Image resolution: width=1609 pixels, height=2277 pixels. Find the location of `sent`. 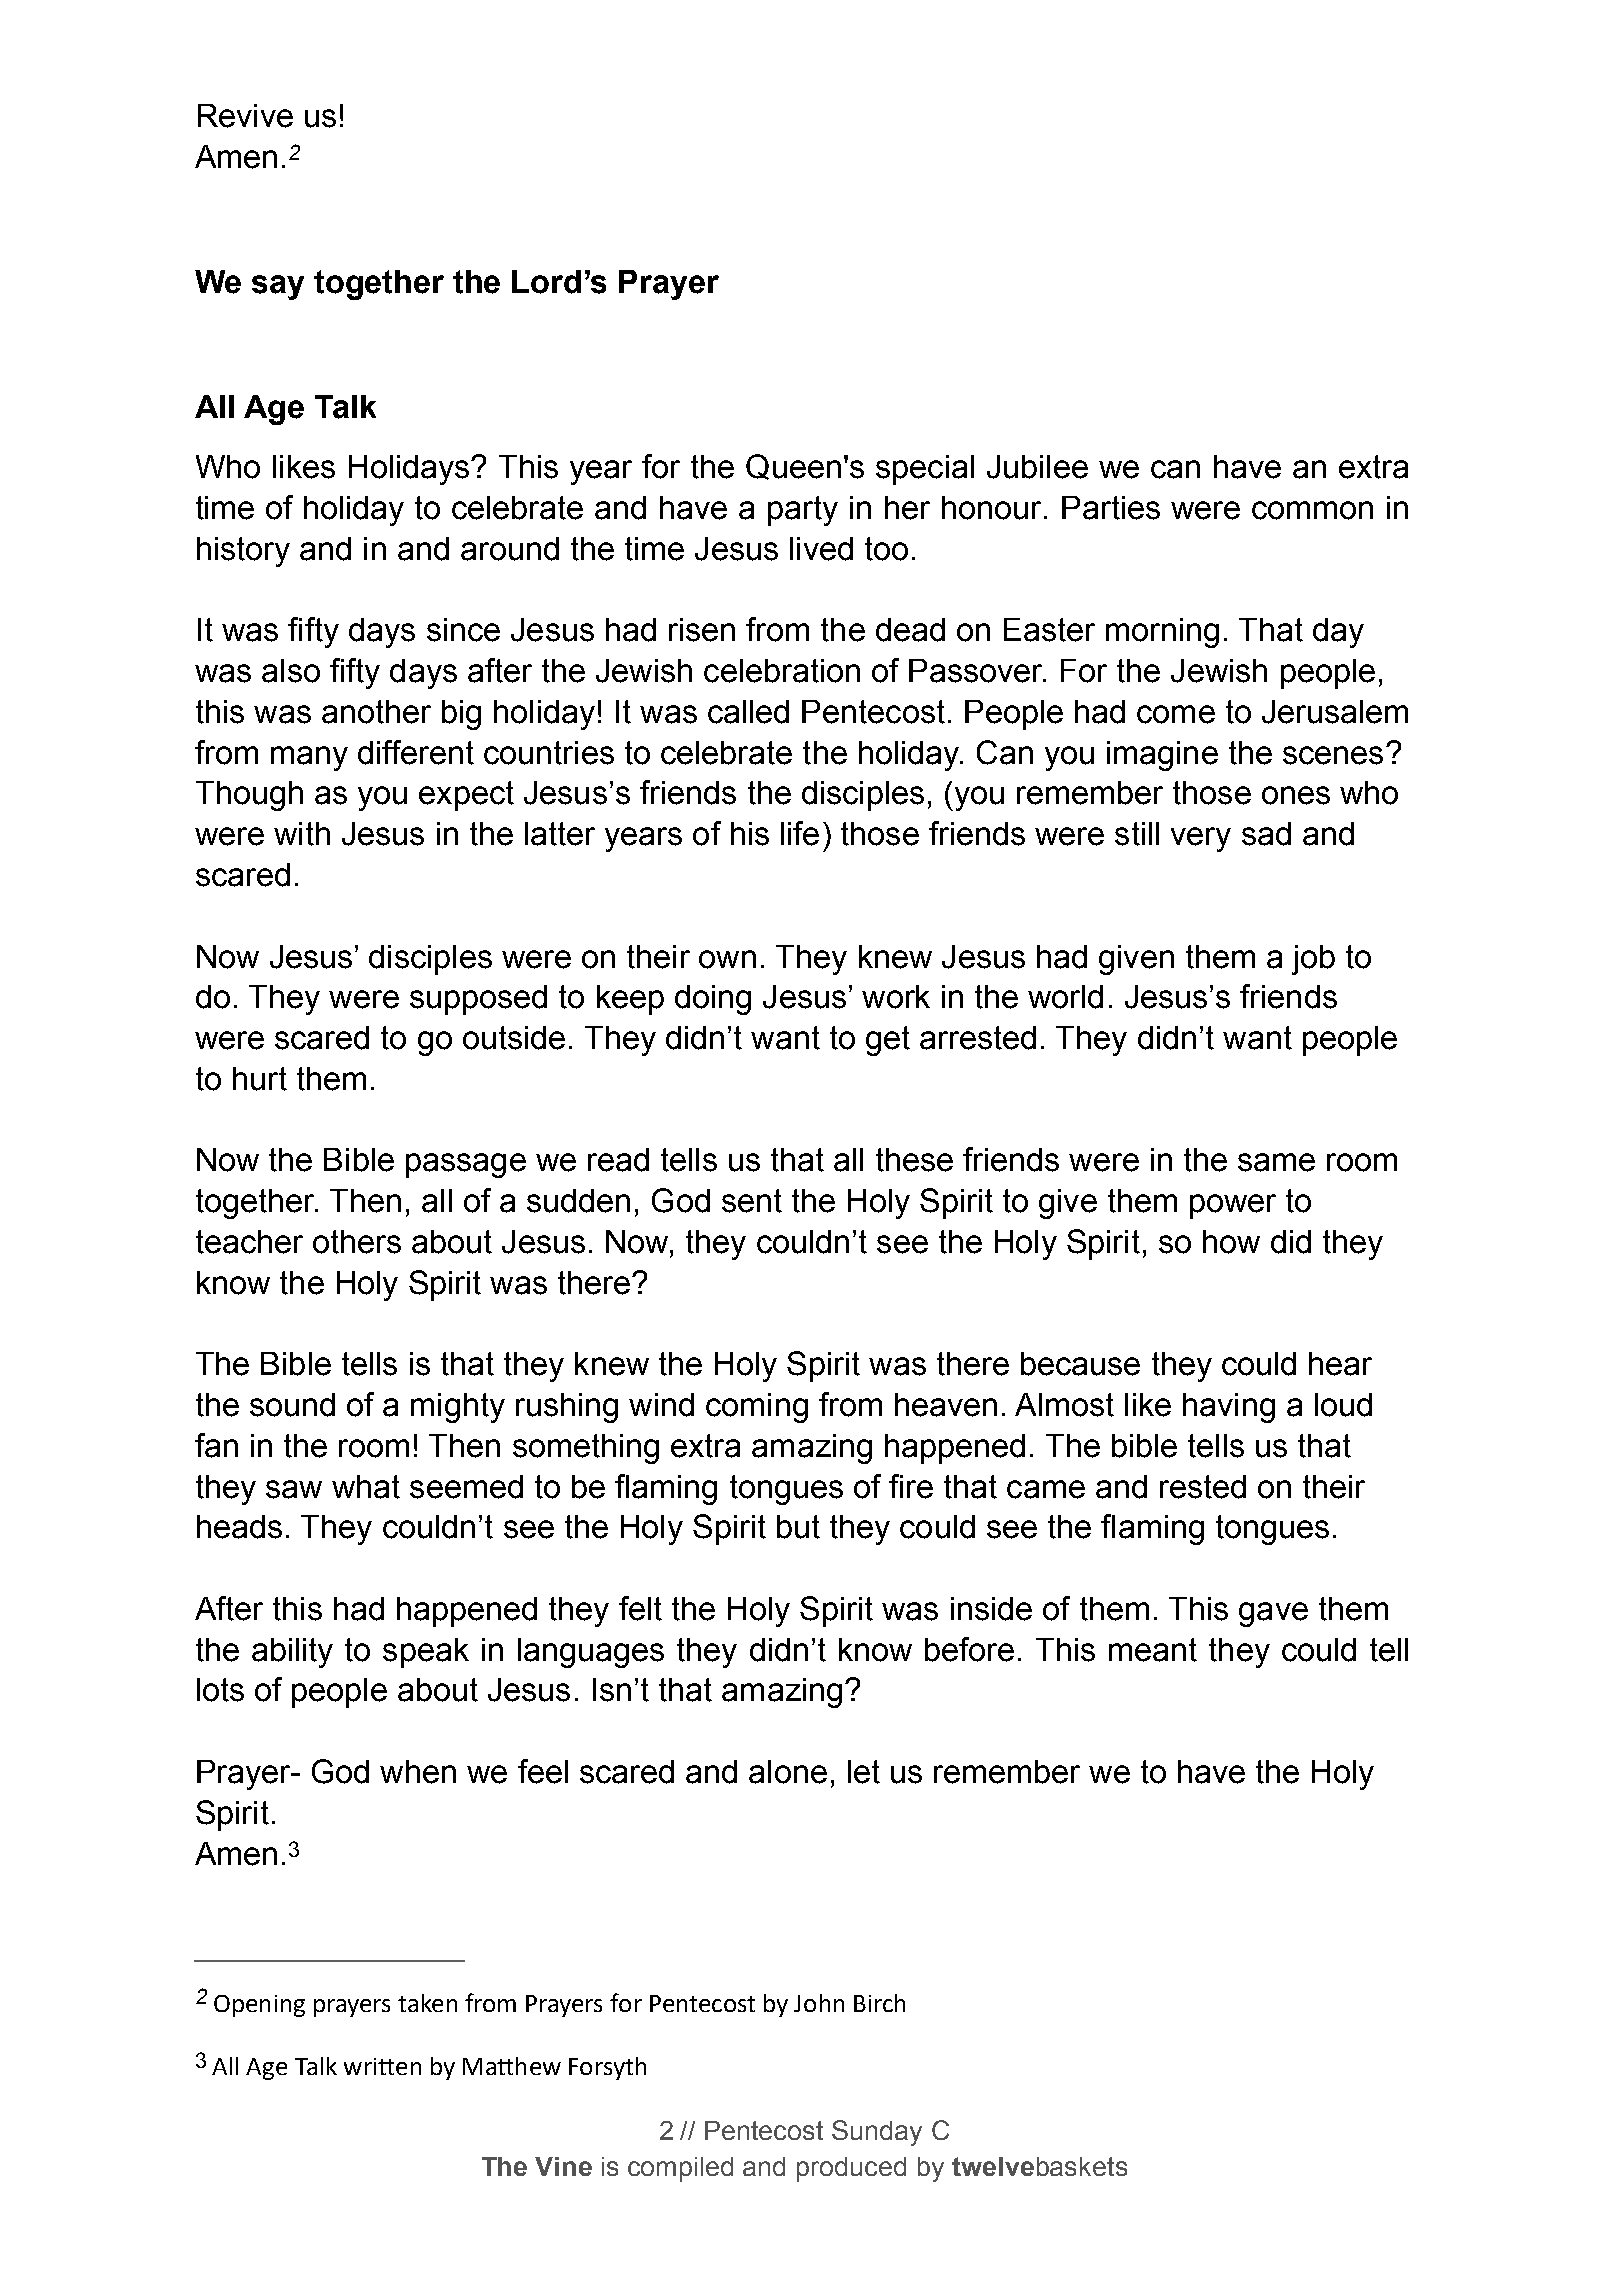

sent is located at coordinates (752, 1201).
